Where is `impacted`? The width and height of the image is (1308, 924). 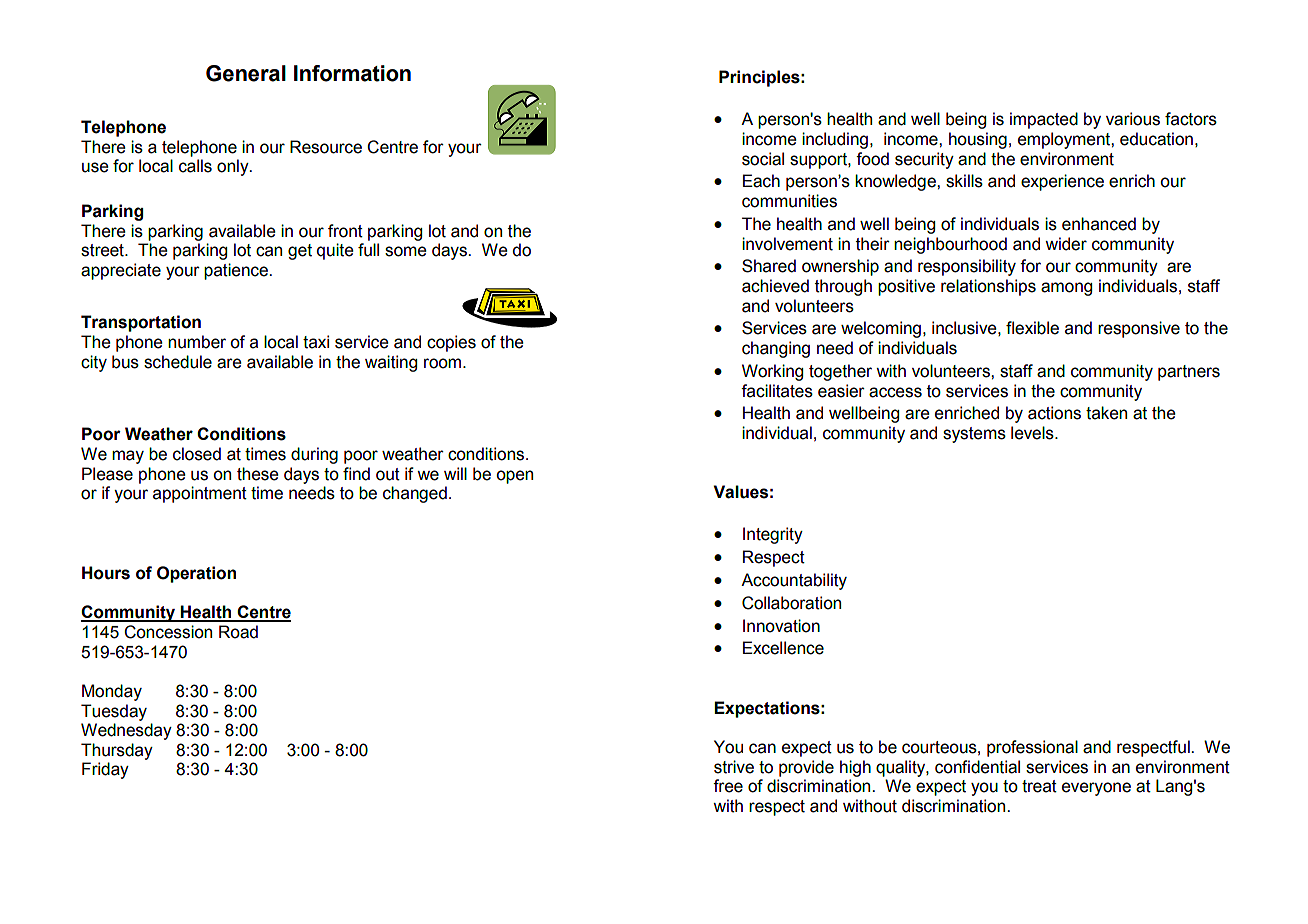 impacted is located at coordinates (1044, 120).
